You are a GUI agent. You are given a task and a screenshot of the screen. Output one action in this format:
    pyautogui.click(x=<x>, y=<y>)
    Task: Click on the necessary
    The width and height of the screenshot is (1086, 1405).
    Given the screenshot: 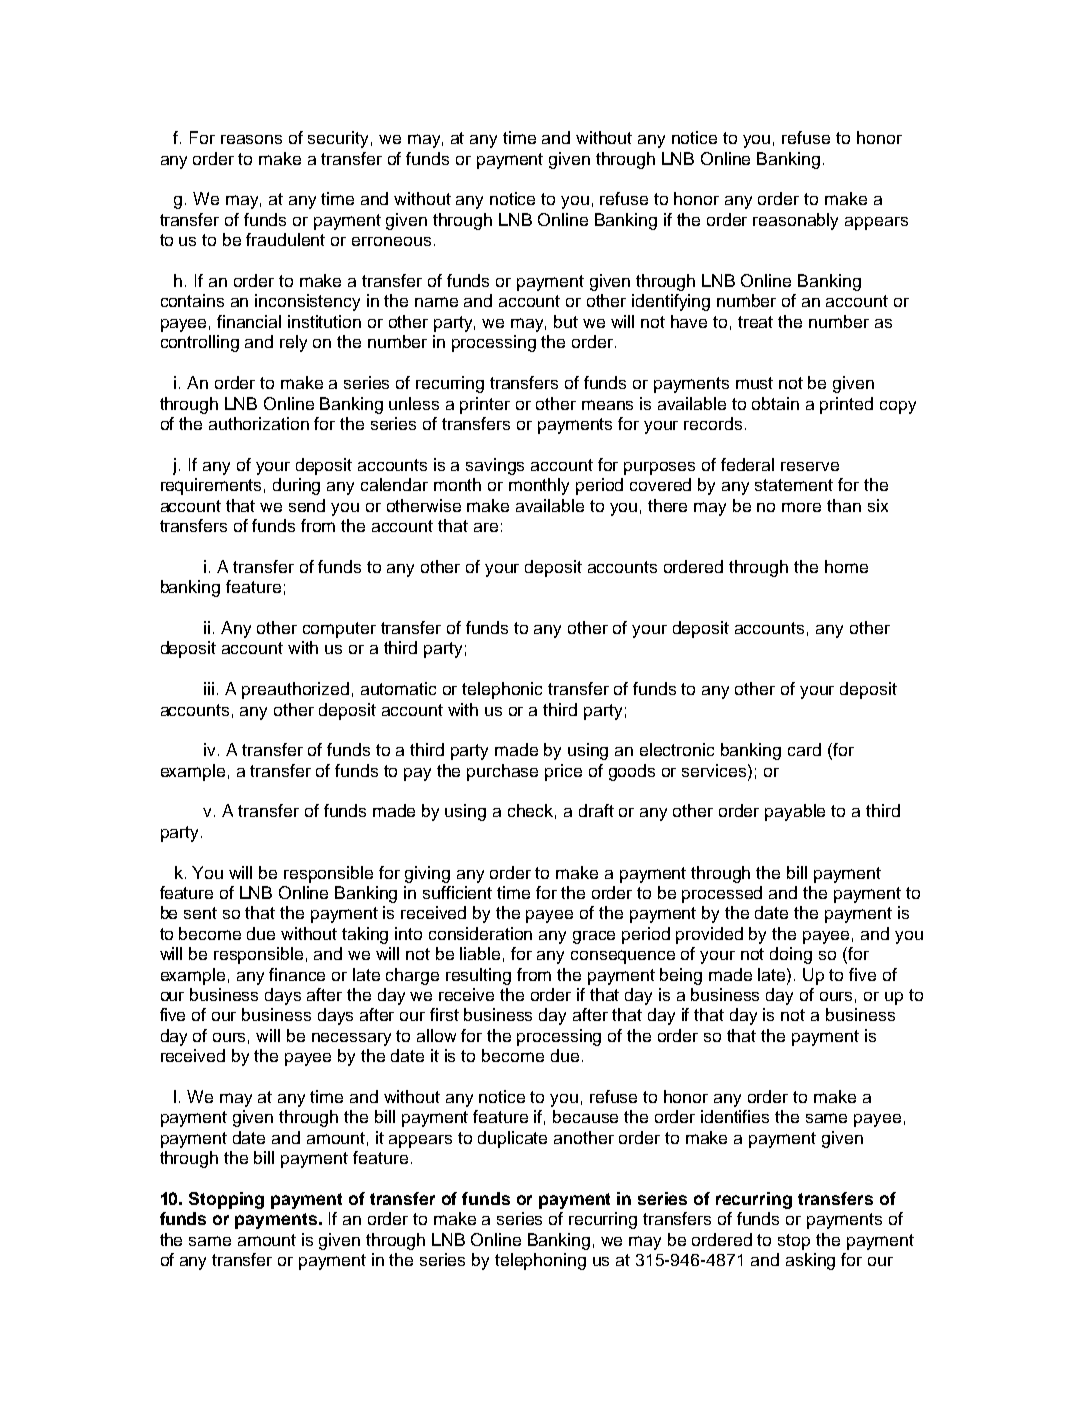 What is the action you would take?
    pyautogui.click(x=351, y=1039)
